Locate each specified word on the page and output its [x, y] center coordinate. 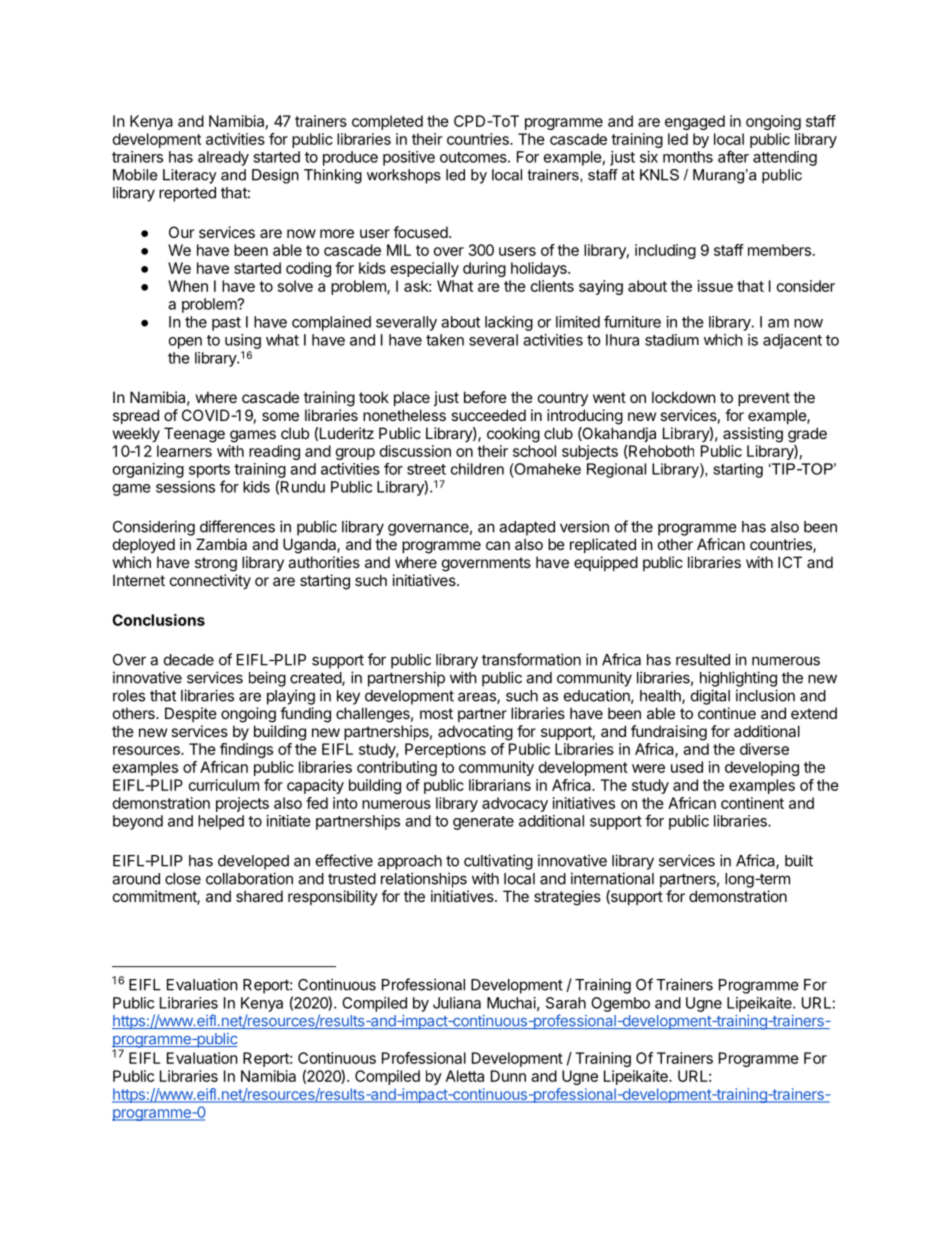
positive [409, 158]
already [223, 158]
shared [259, 896]
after [733, 156]
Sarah [566, 1003]
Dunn [508, 1076]
